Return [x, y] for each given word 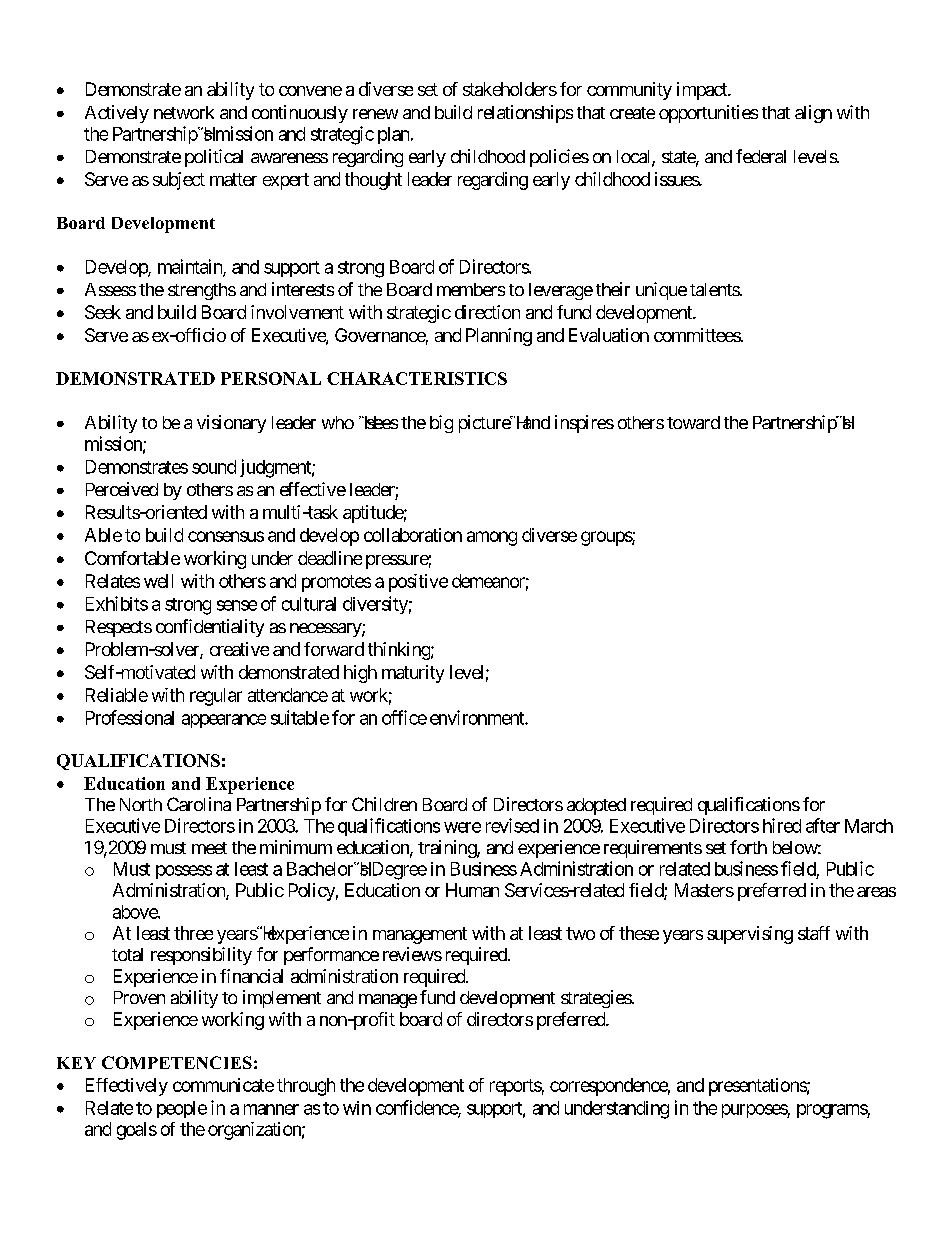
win [357, 1108]
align [813, 114]
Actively [117, 114]
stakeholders [510, 89]
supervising [750, 935]
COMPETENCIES [177, 1062]
